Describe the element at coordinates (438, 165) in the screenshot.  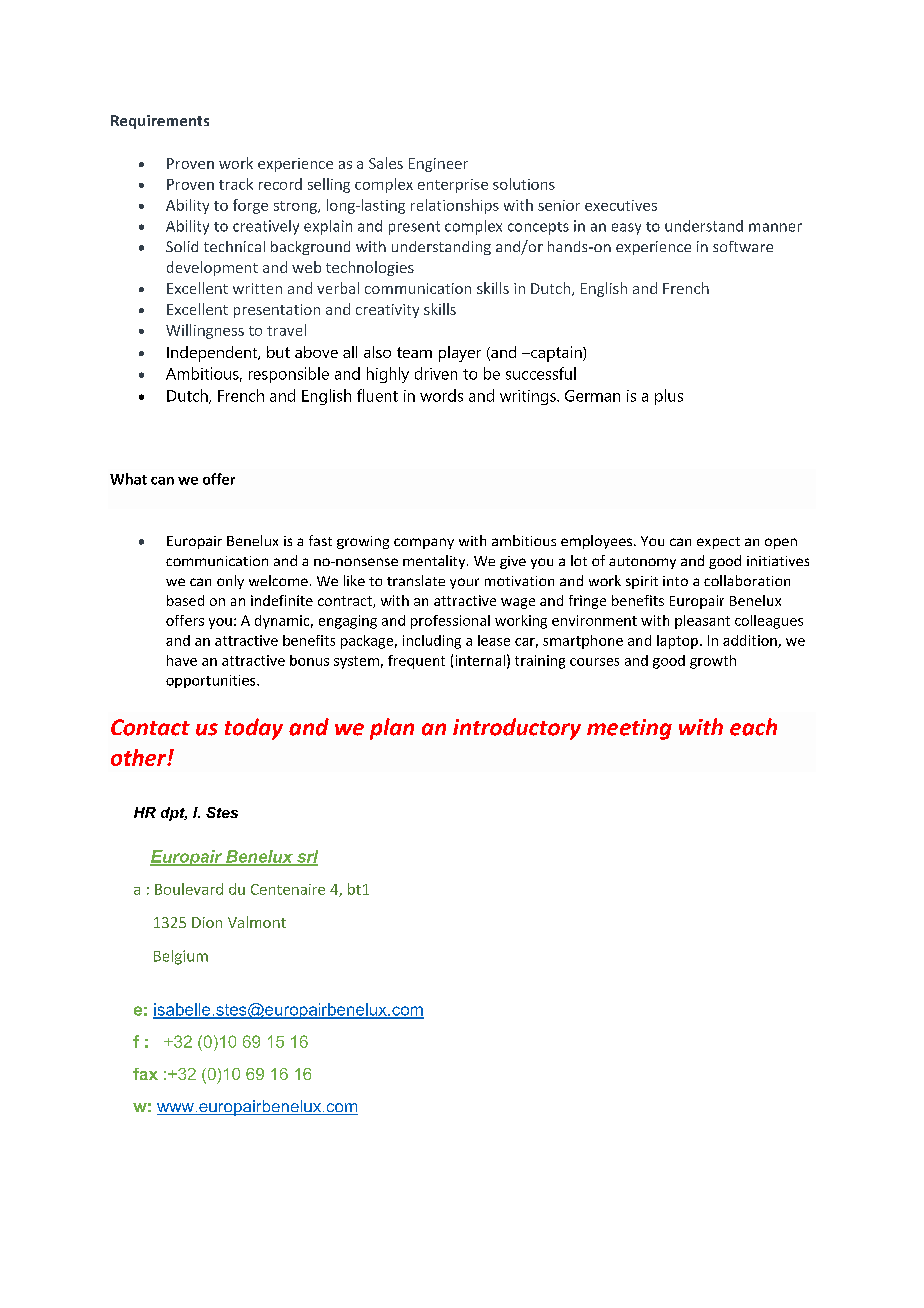
I see `Engineer` at that location.
